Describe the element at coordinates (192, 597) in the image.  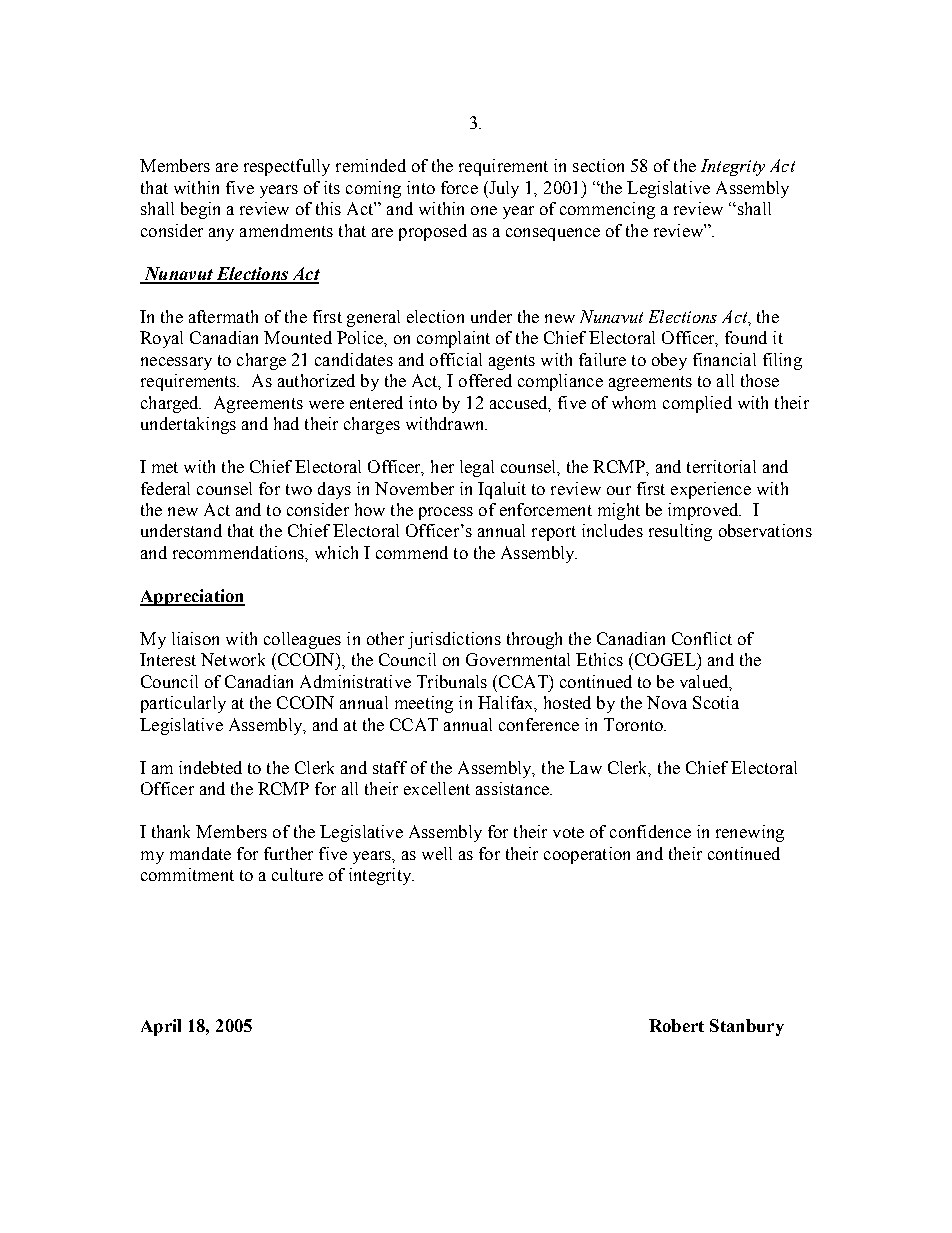
I see `Appreciation` at that location.
